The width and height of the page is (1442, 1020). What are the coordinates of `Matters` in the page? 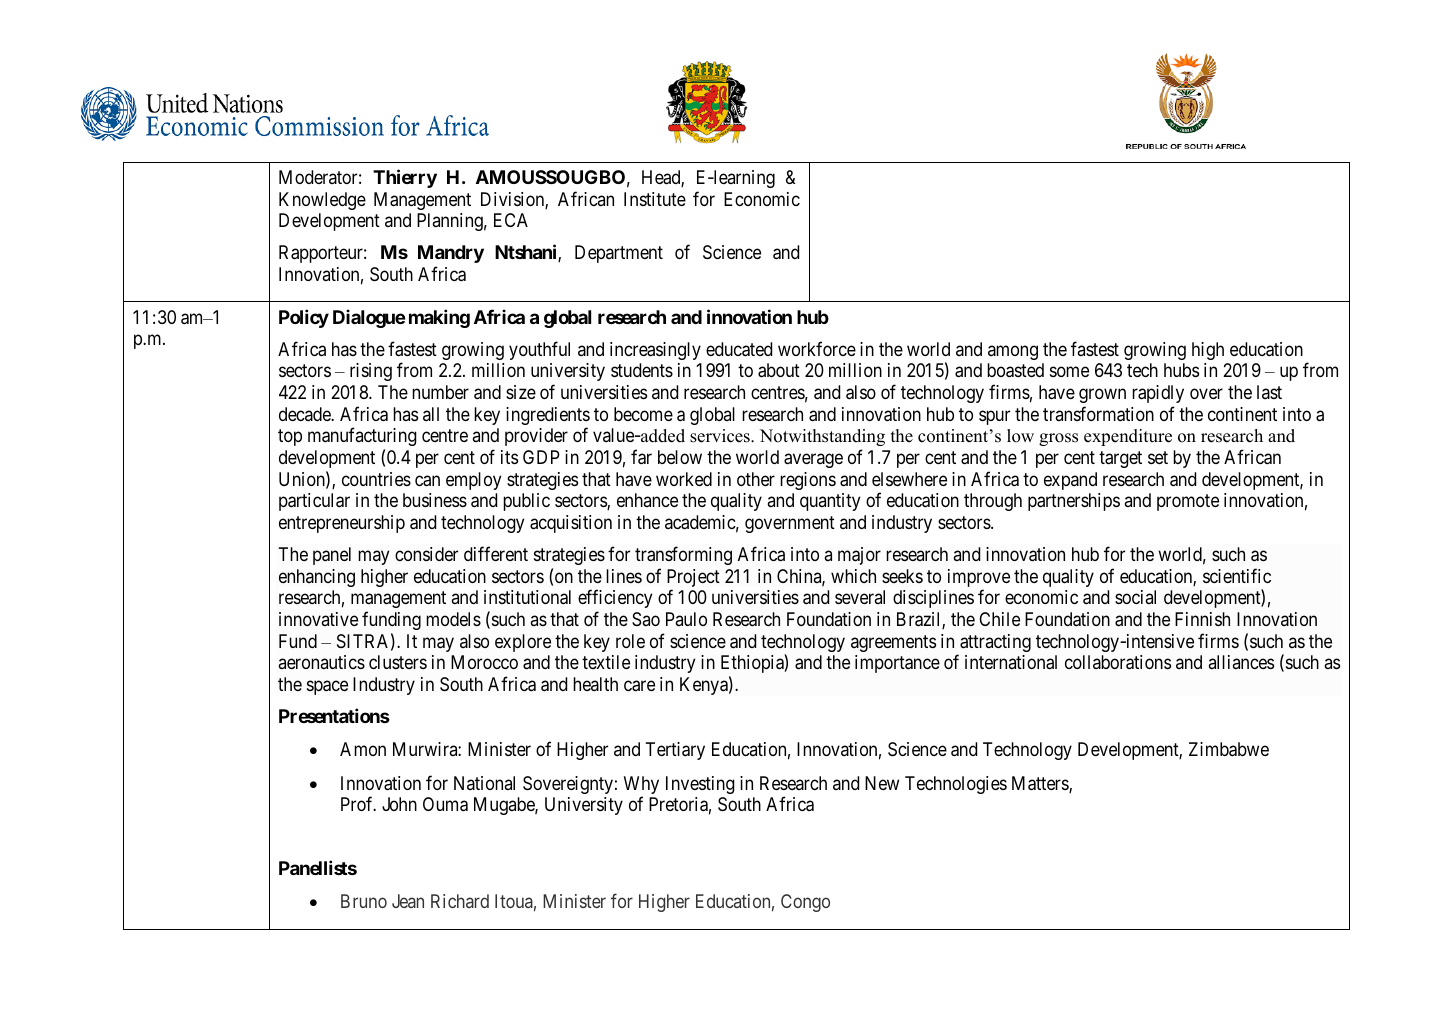 It's located at (1041, 784).
